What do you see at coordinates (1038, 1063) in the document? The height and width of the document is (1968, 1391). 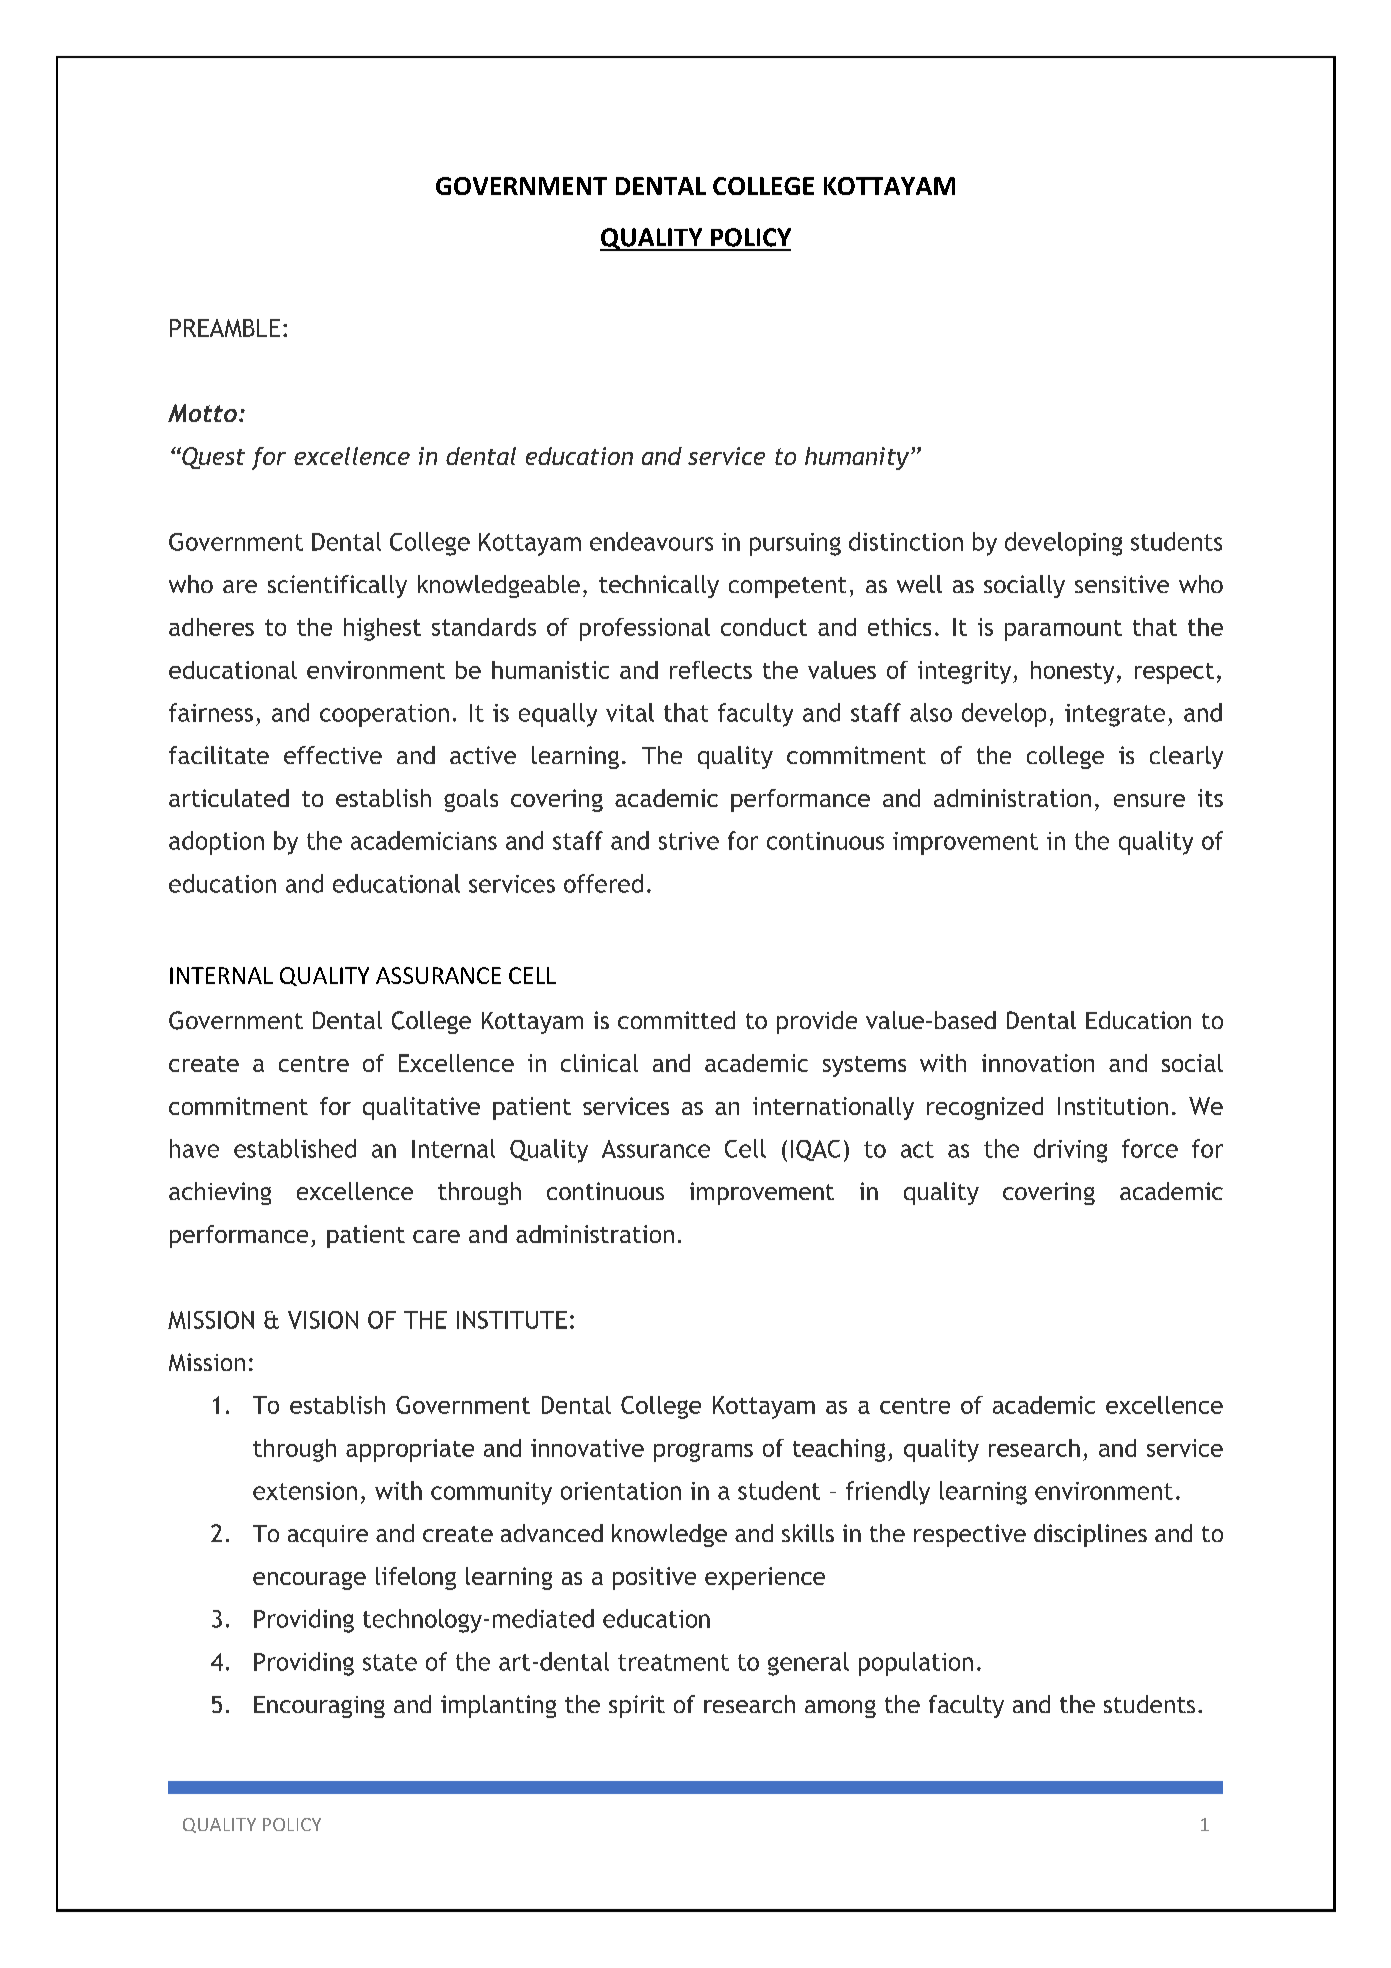 I see `innovation` at bounding box center [1038, 1063].
